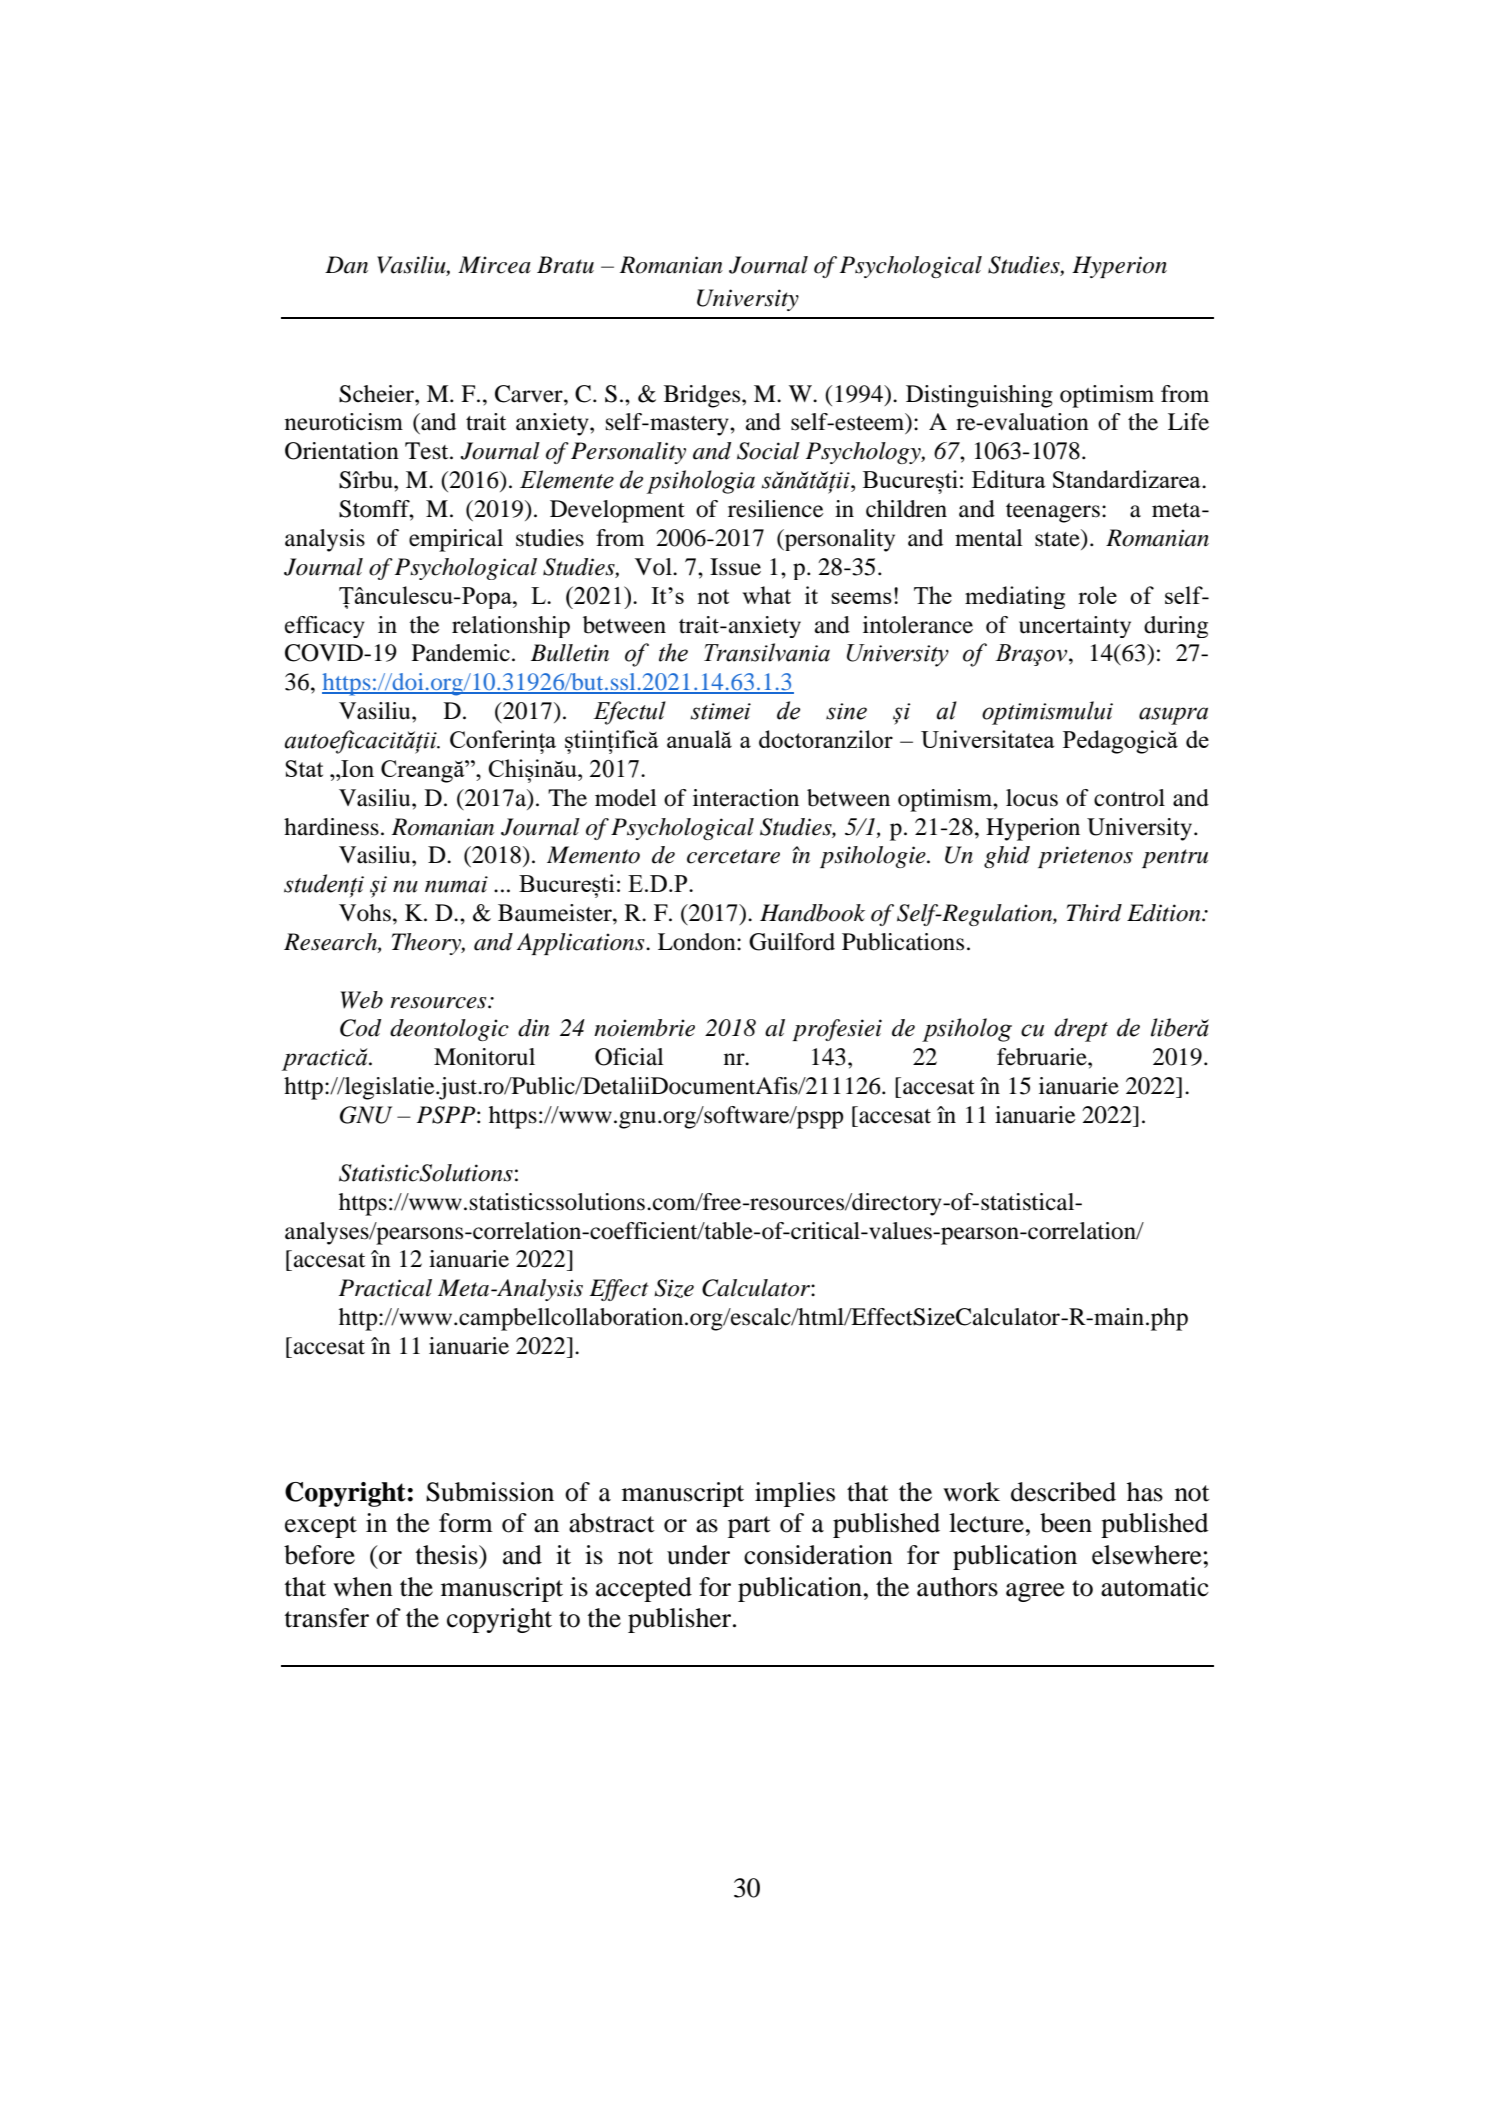 The width and height of the page is (1494, 2113). Describe the element at coordinates (346, 265) in the page. I see `Dan` at that location.
